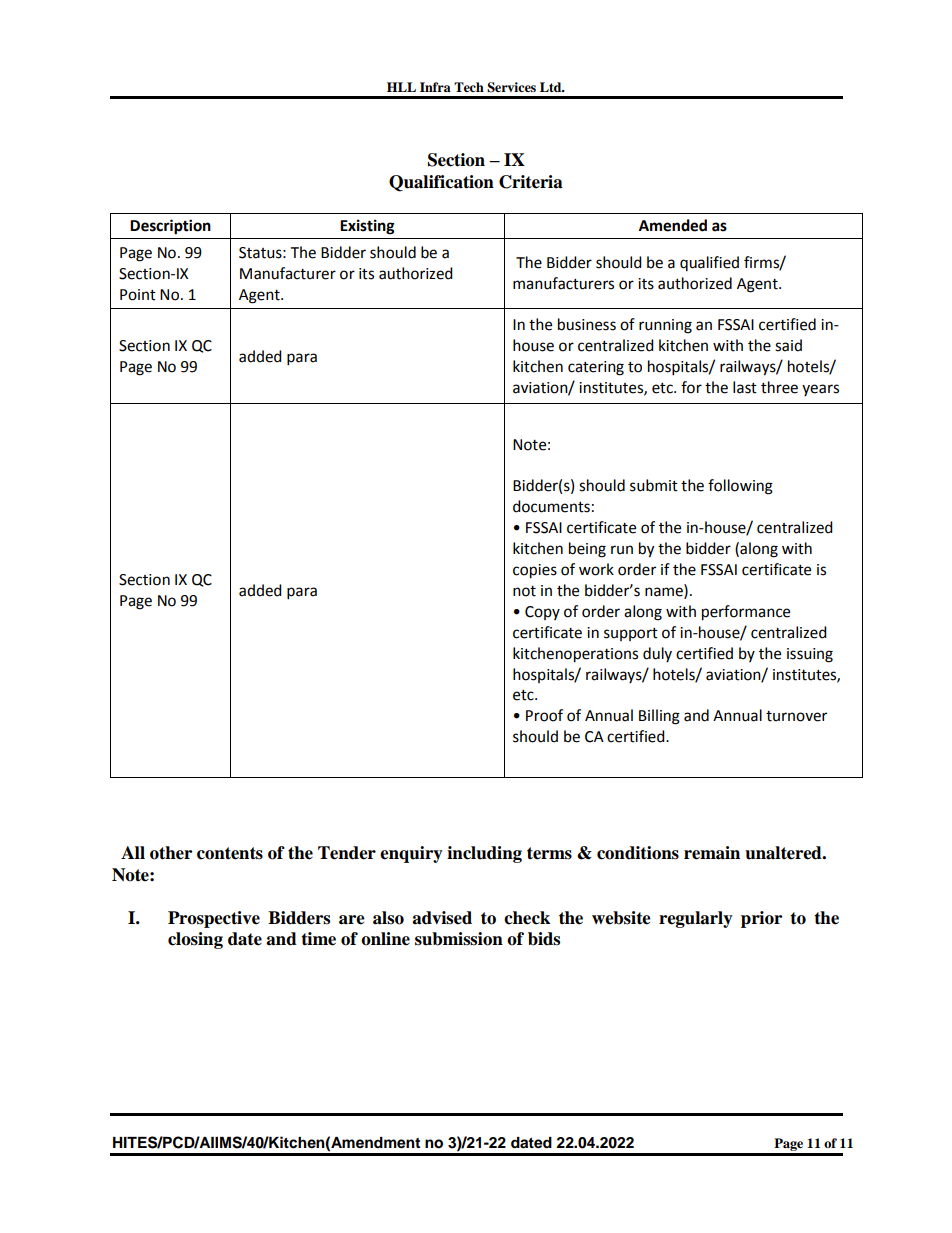  What do you see at coordinates (746, 613) in the page?
I see `performance` at bounding box center [746, 613].
